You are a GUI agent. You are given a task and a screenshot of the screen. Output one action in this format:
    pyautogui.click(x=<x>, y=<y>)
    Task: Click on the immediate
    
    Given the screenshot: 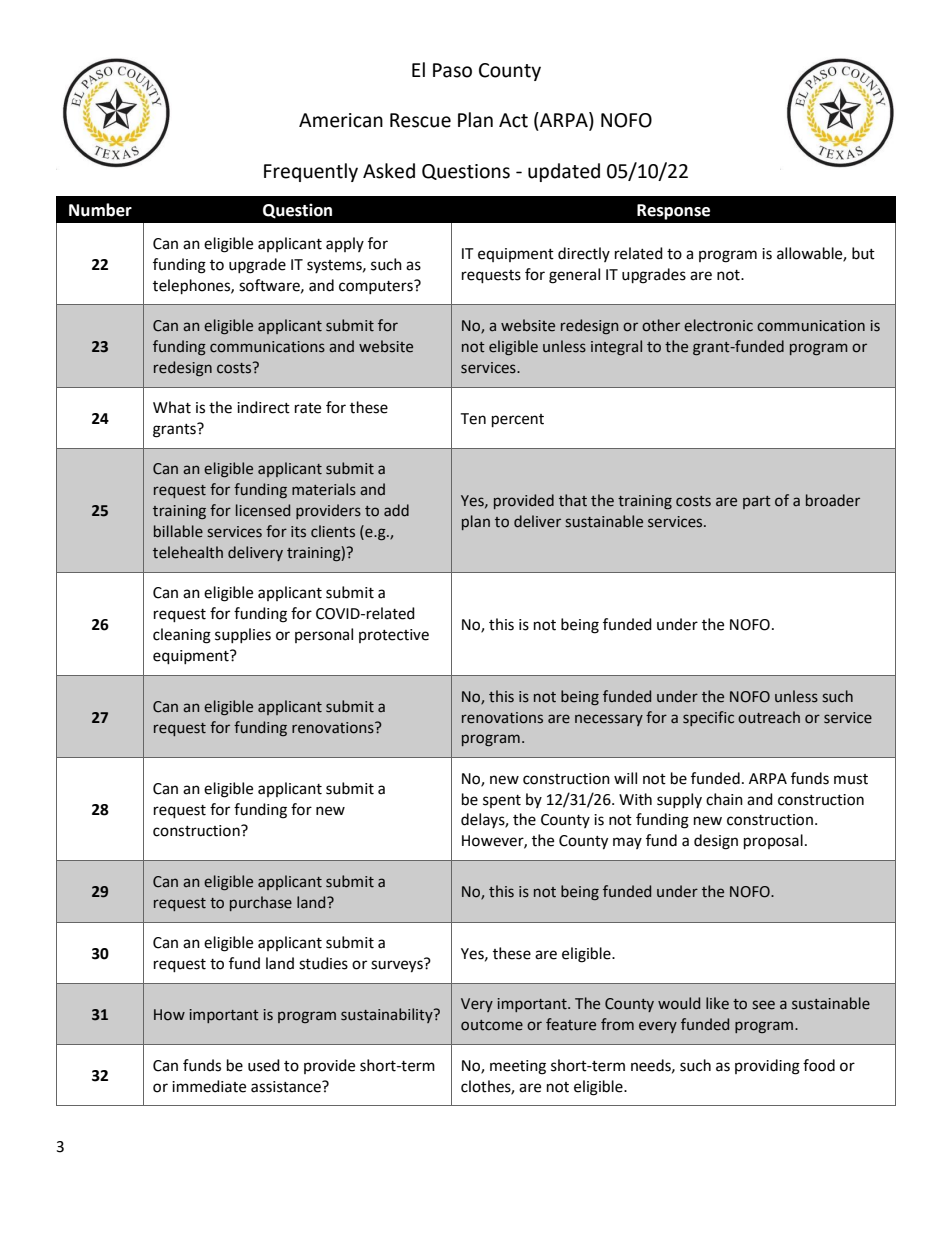 What is the action you would take?
    pyautogui.click(x=209, y=1086)
